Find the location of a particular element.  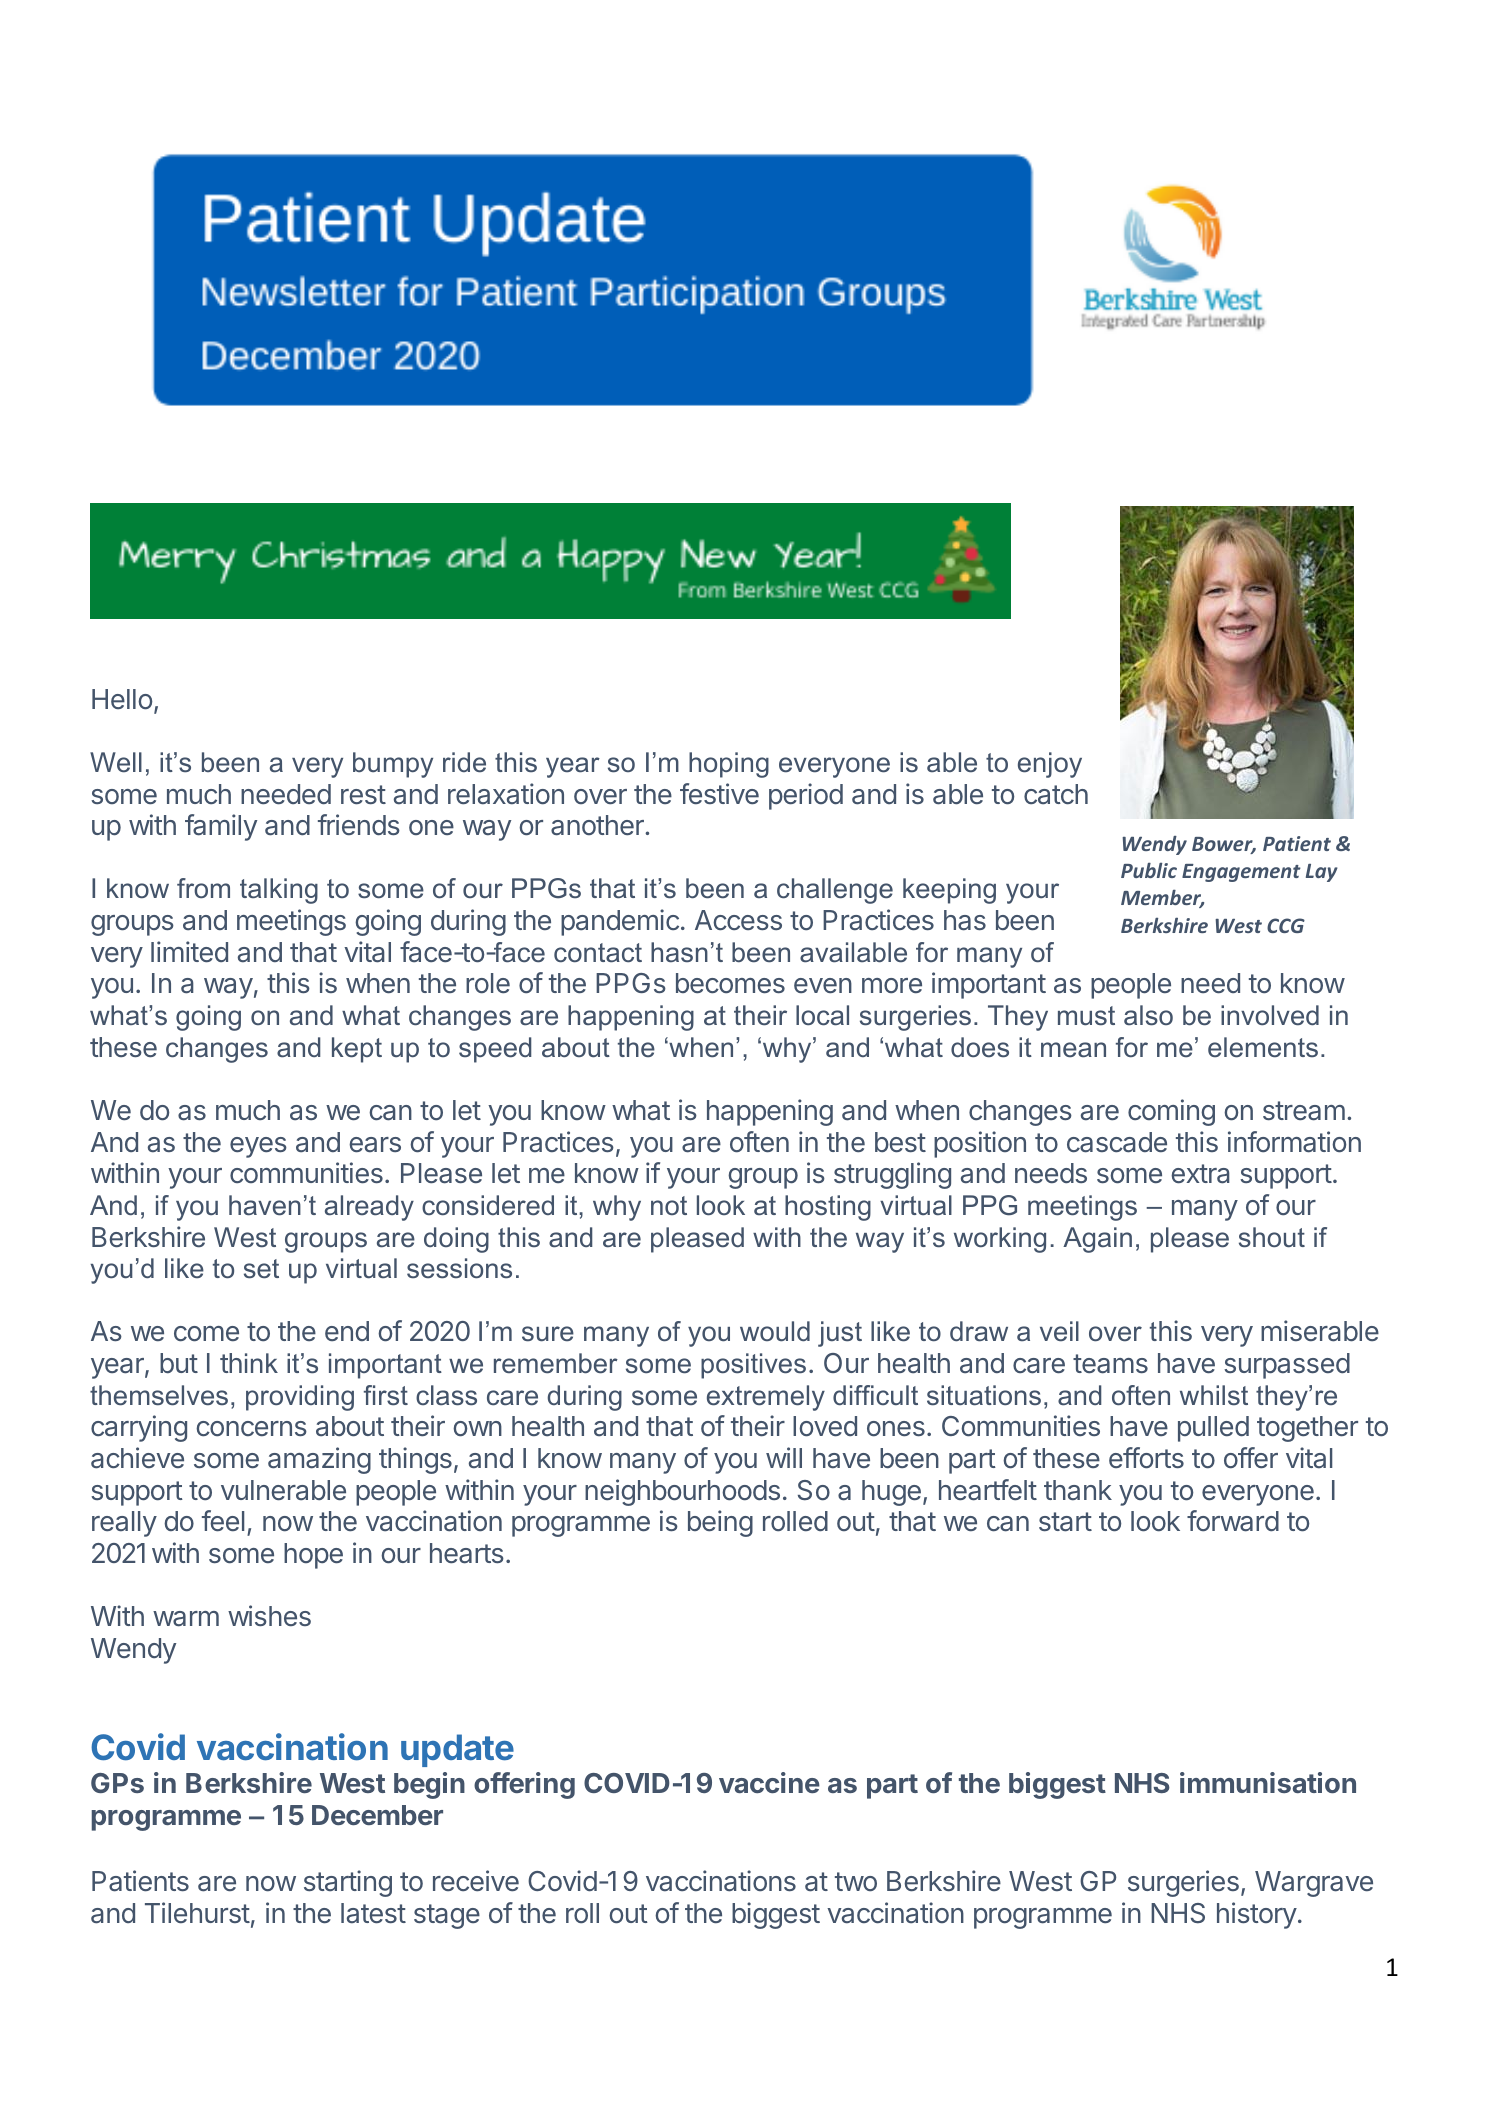

hoping is located at coordinates (729, 765).
